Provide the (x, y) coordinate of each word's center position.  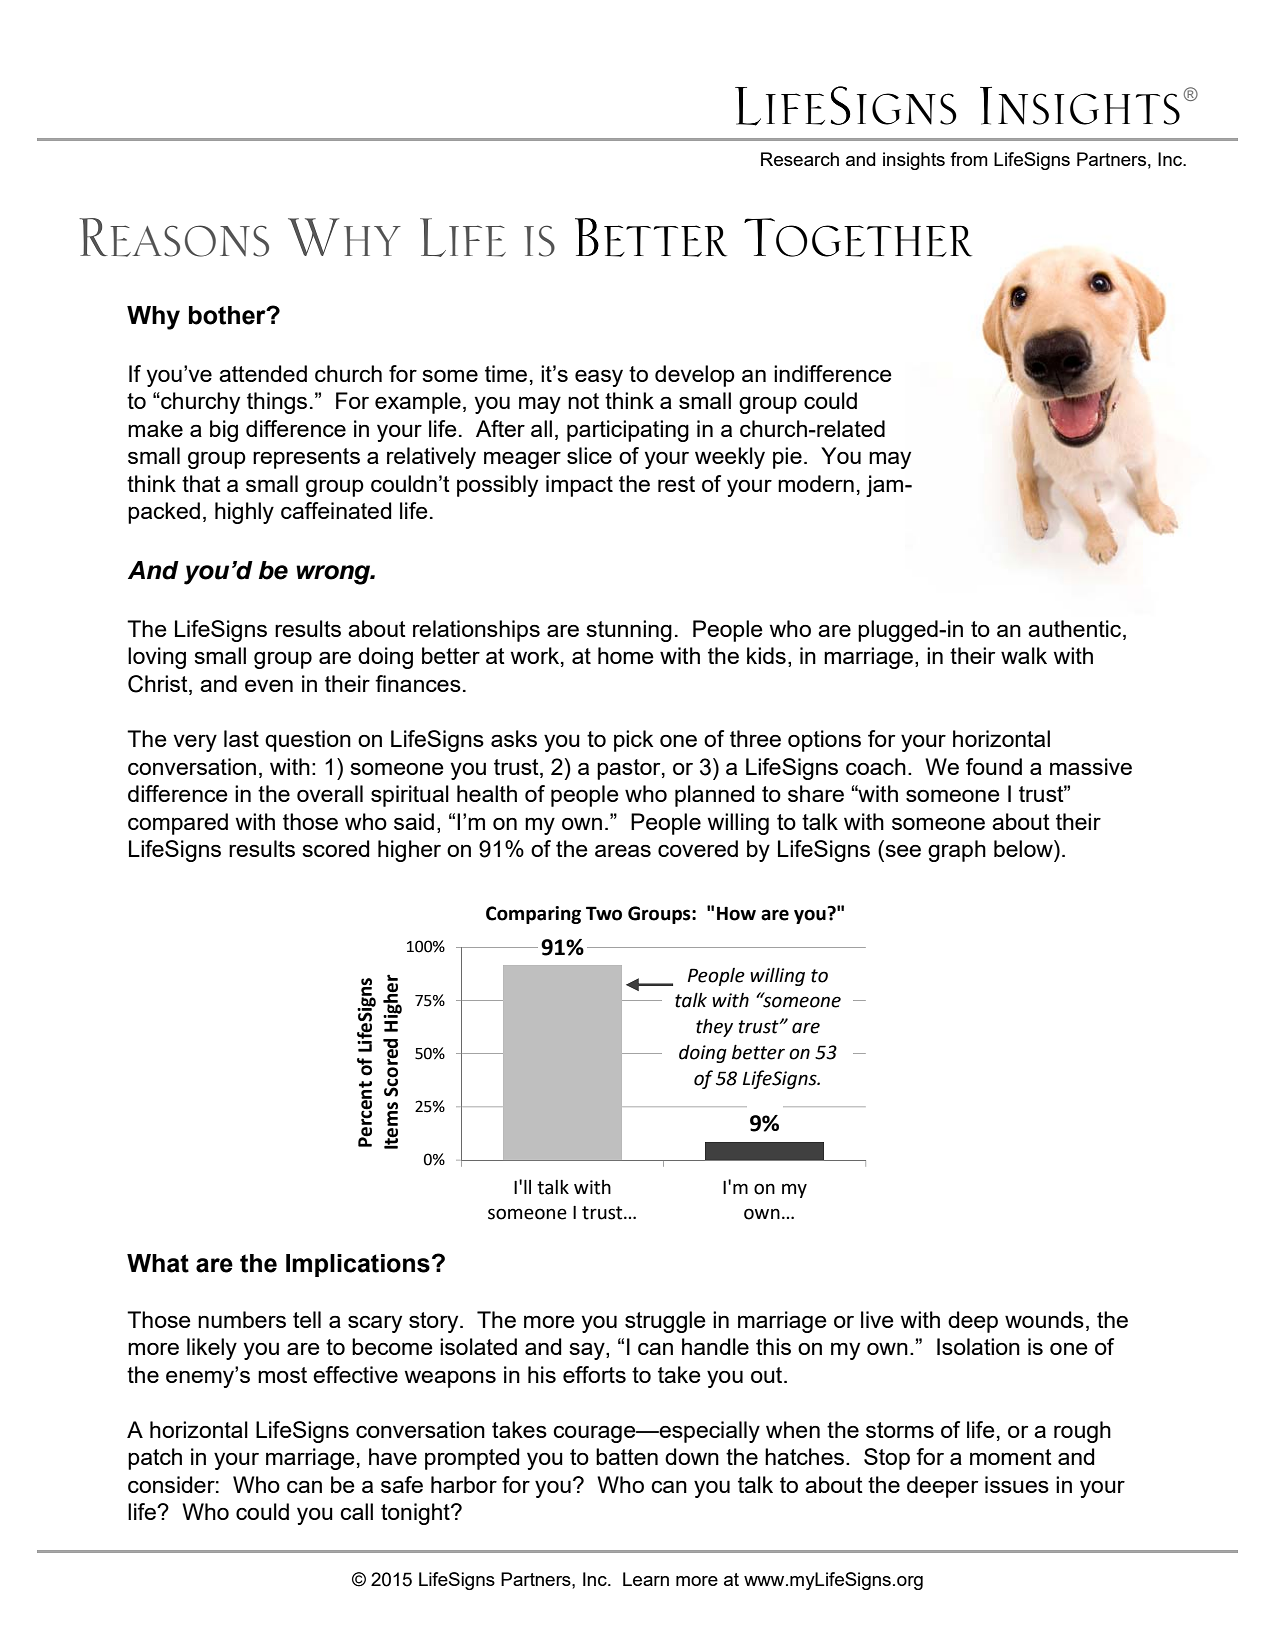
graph (957, 851)
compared (178, 824)
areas (623, 850)
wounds (1044, 1319)
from (969, 159)
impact (579, 486)
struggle (665, 1322)
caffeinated (336, 510)
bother (228, 315)
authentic (1076, 630)
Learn (646, 1579)
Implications (358, 1265)
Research (800, 159)
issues (1017, 1484)
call (356, 1511)
